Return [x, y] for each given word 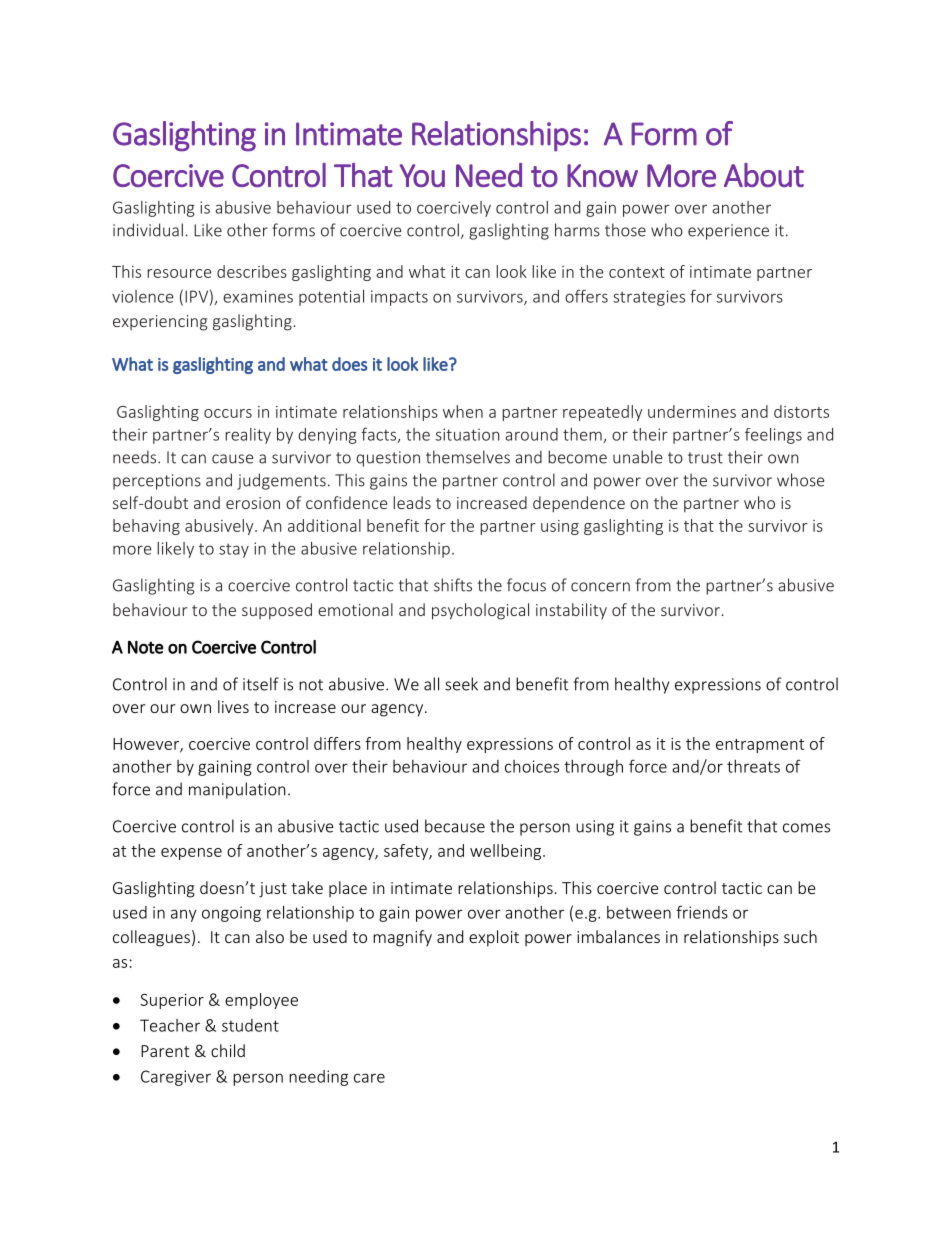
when [463, 411]
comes [806, 828]
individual [148, 230]
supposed [277, 611]
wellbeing [507, 852]
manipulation [237, 790]
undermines [692, 411]
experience [728, 232]
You [422, 175]
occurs [228, 413]
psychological [480, 611]
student [250, 1025]
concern [600, 587]
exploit [494, 938]
